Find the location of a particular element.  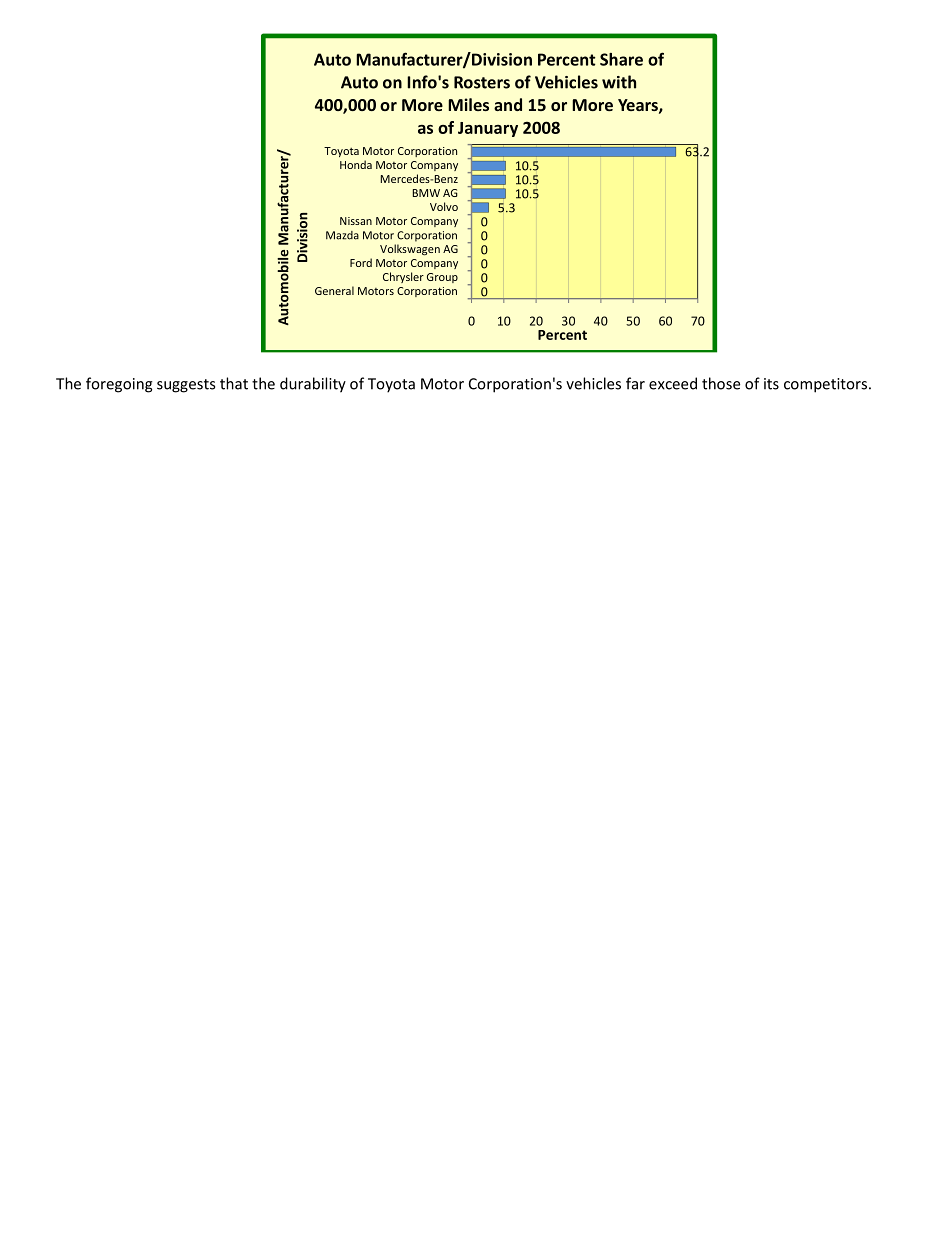

durability is located at coordinates (313, 385).
